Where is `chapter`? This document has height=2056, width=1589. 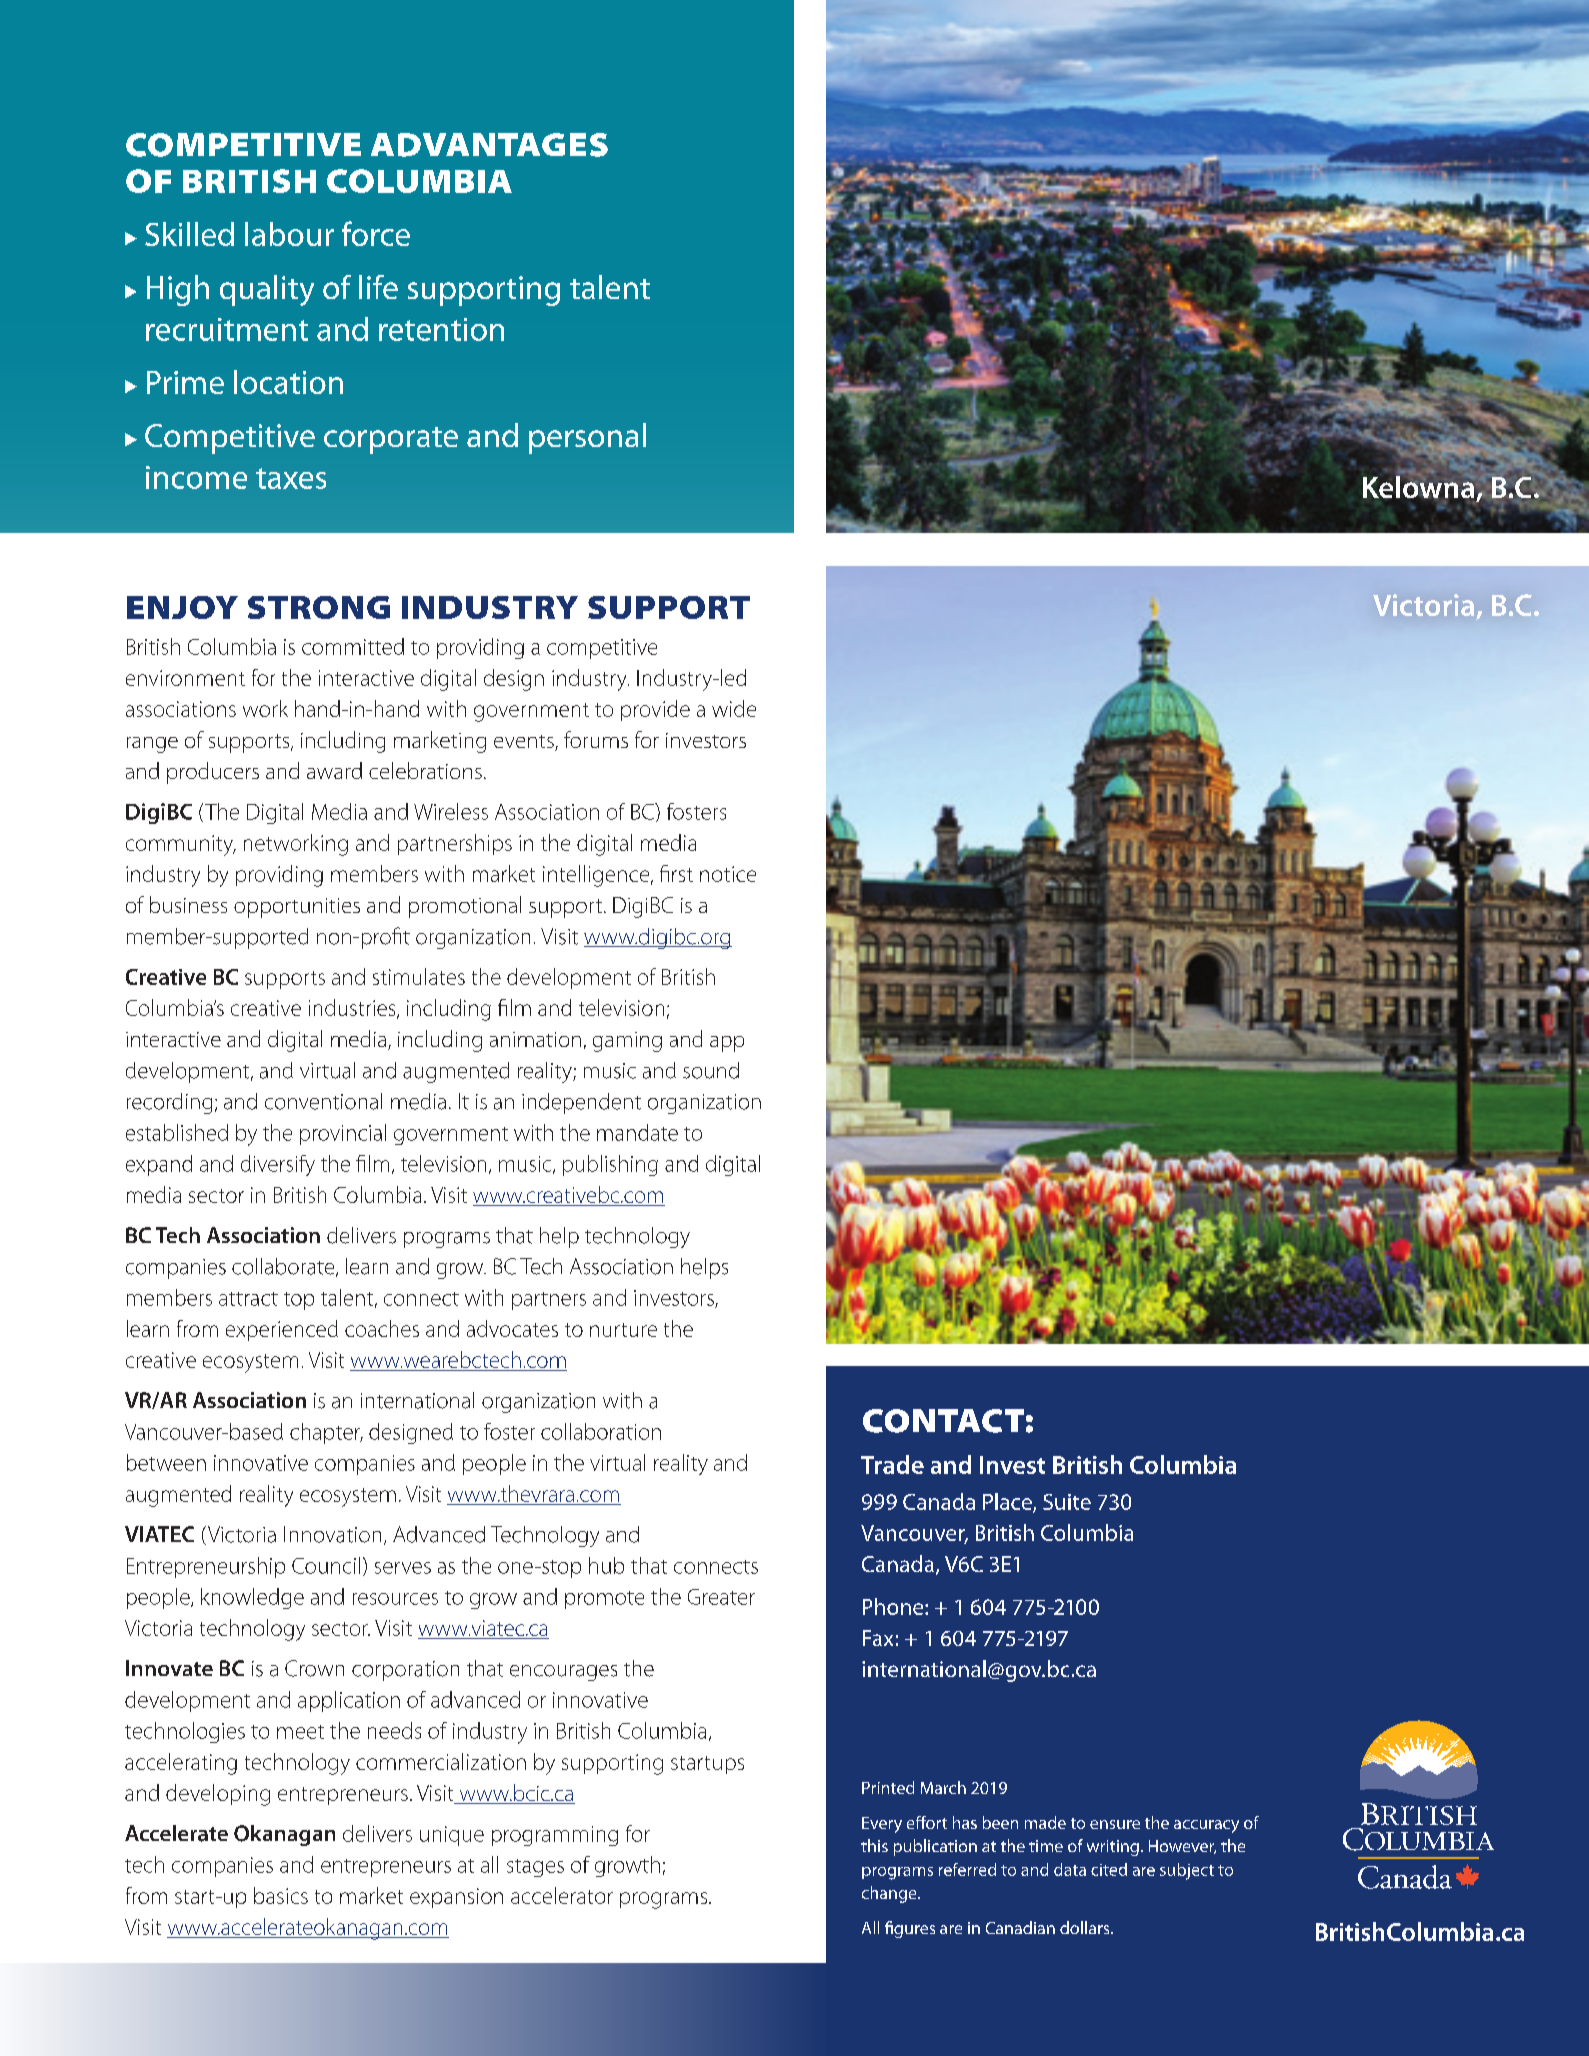 chapter is located at coordinates (326, 1433).
